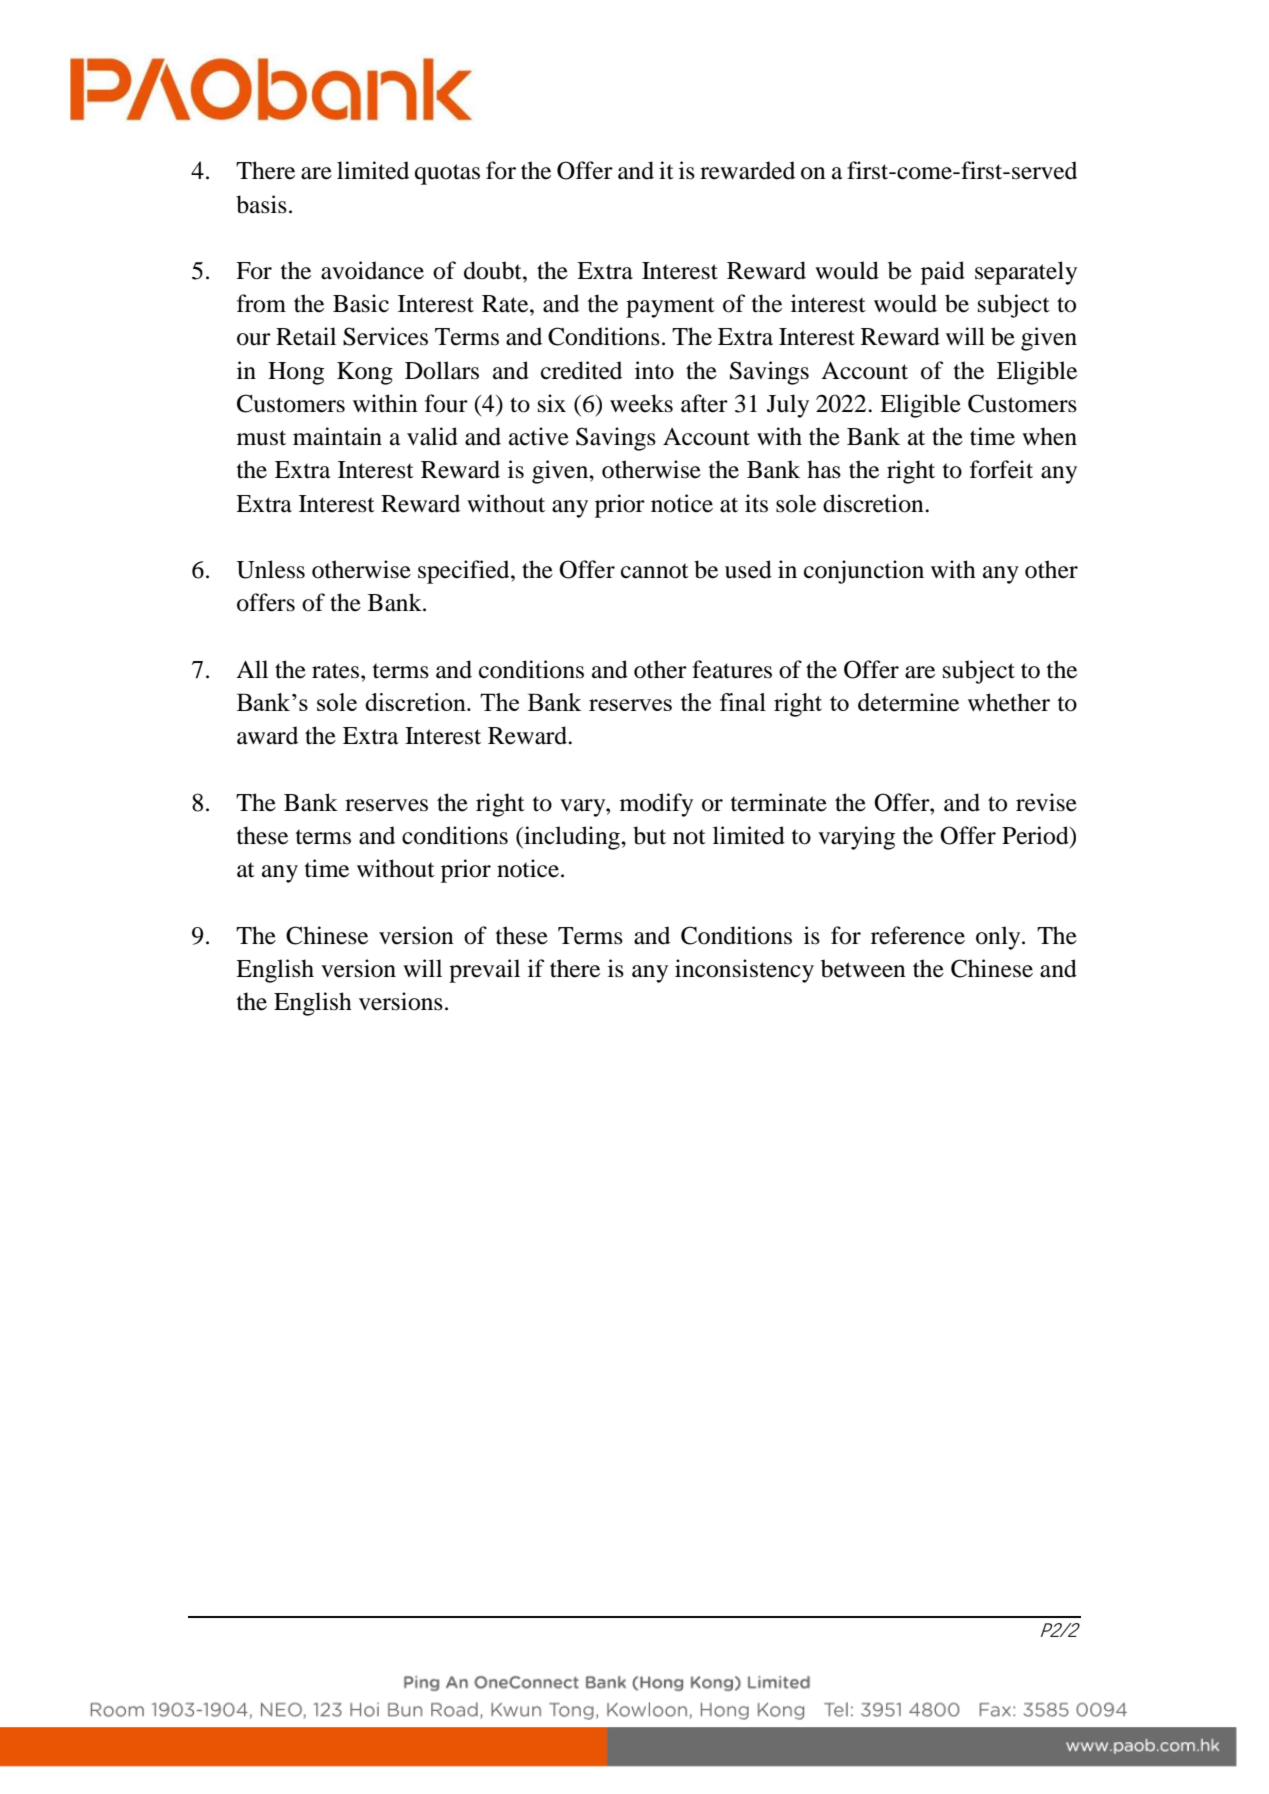 This screenshot has width=1269, height=1794. What do you see at coordinates (744, 971) in the screenshot?
I see `inconsistency` at bounding box center [744, 971].
